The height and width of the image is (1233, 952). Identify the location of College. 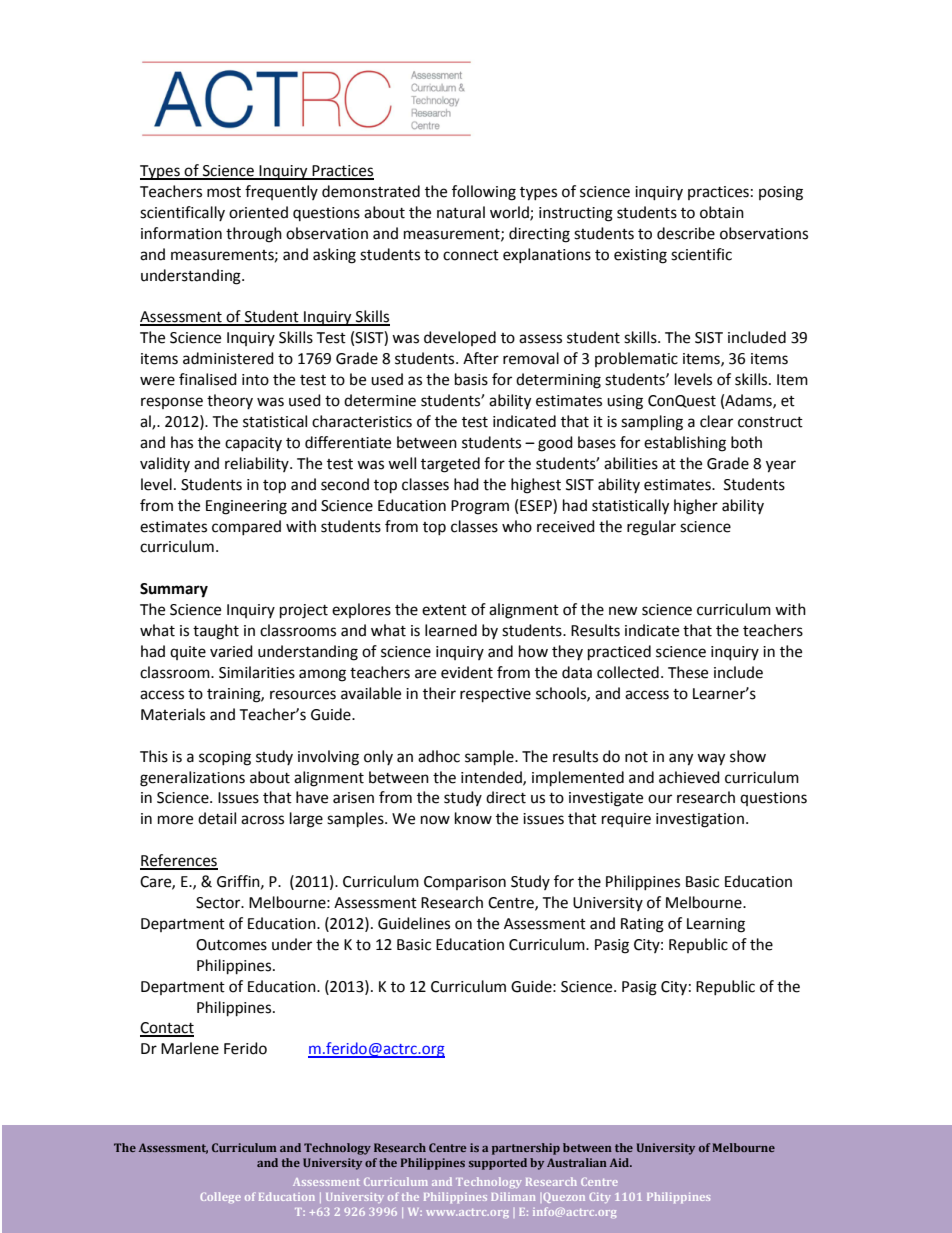
(220, 1197).
